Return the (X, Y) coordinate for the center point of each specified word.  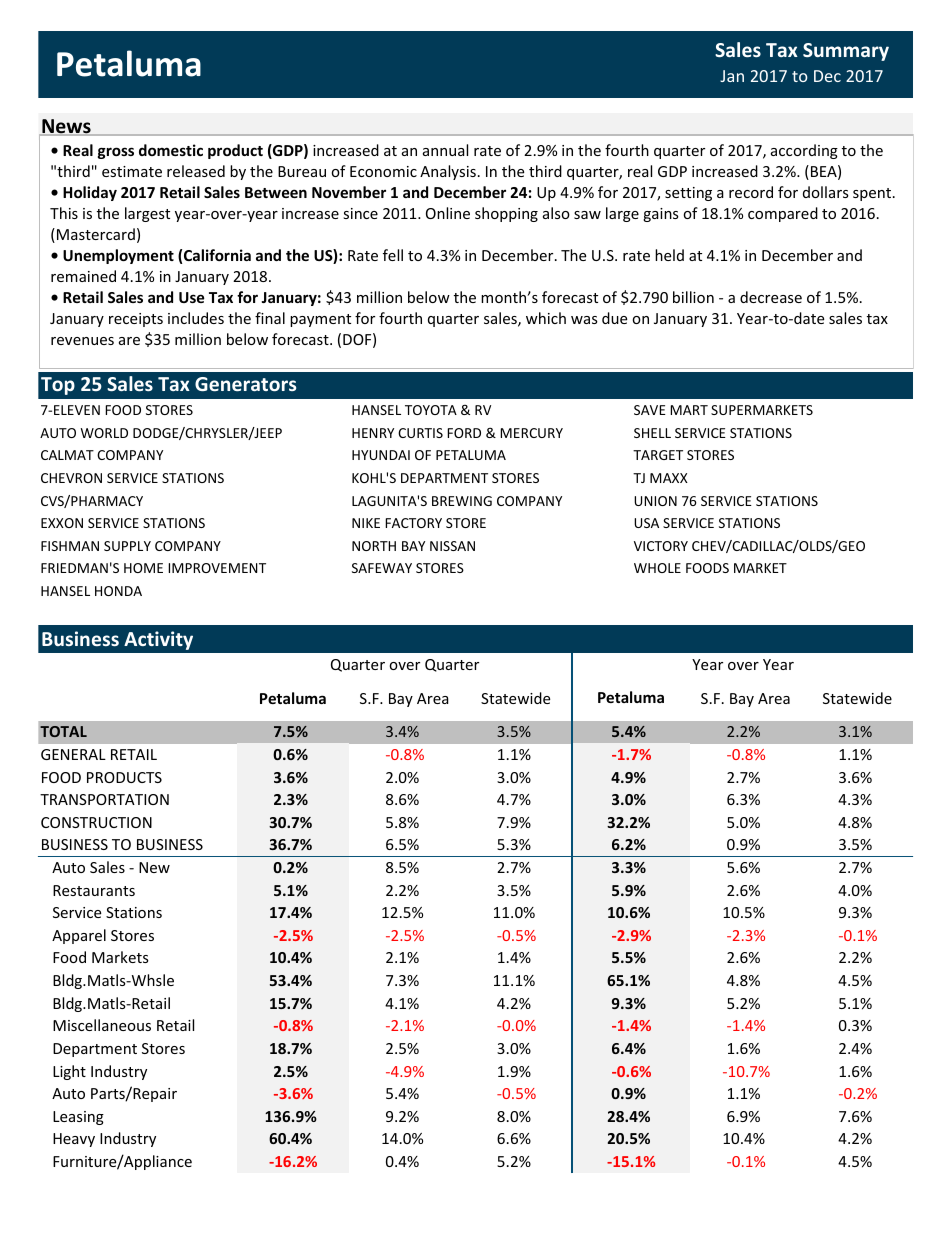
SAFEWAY (382, 568)
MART (689, 410)
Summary (846, 52)
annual (445, 150)
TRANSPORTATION (104, 799)
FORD (464, 433)
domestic (171, 150)
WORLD (104, 433)
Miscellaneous (102, 1025)
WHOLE (657, 568)
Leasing (78, 1118)
